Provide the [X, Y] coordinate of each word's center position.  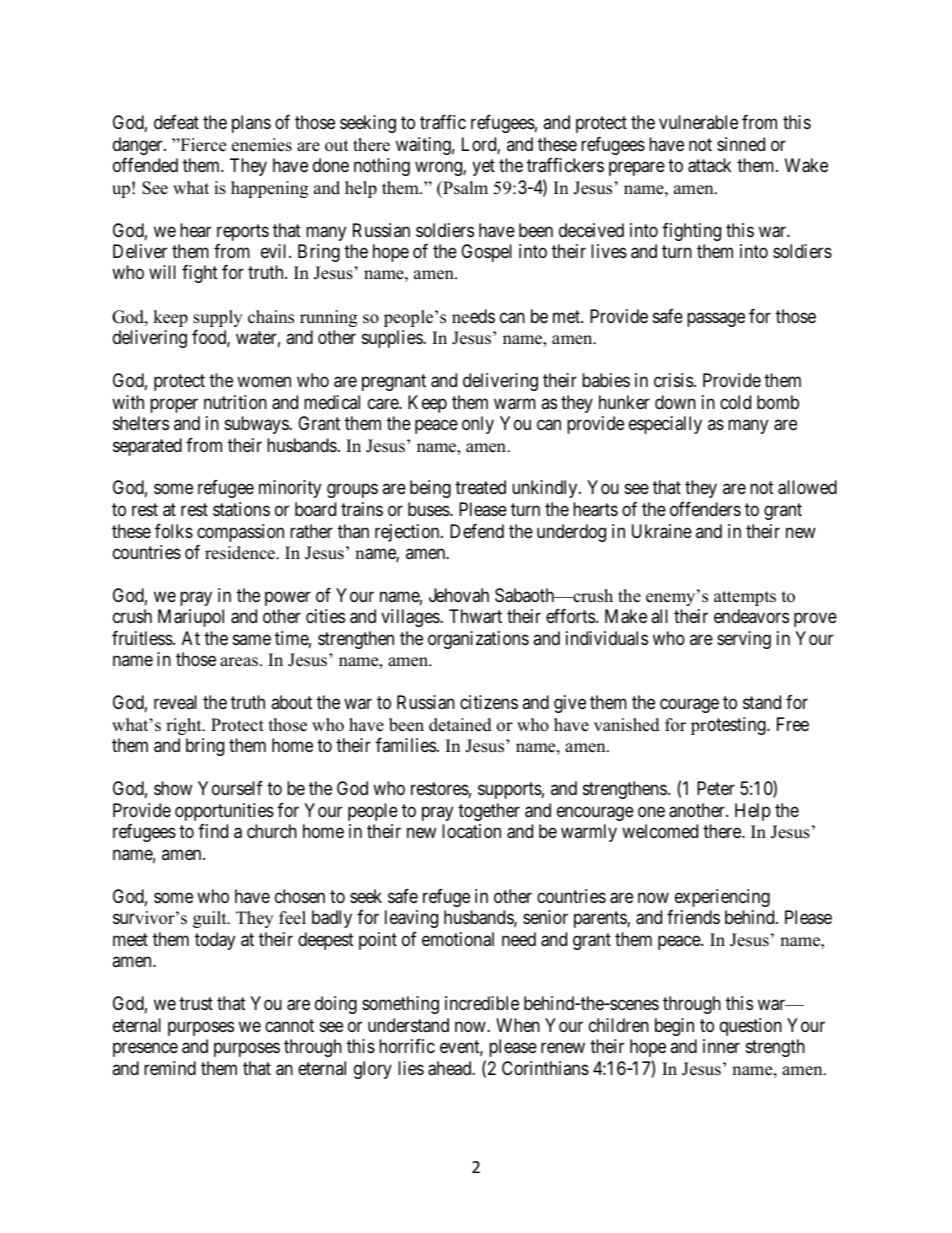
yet [483, 167]
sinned [741, 144]
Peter [716, 788]
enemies [262, 145]
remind [170, 1068]
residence [241, 553]
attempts [745, 598]
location [471, 831]
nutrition [235, 402]
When [518, 1025]
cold [735, 402]
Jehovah [459, 595]
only [478, 425]
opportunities [224, 812]
